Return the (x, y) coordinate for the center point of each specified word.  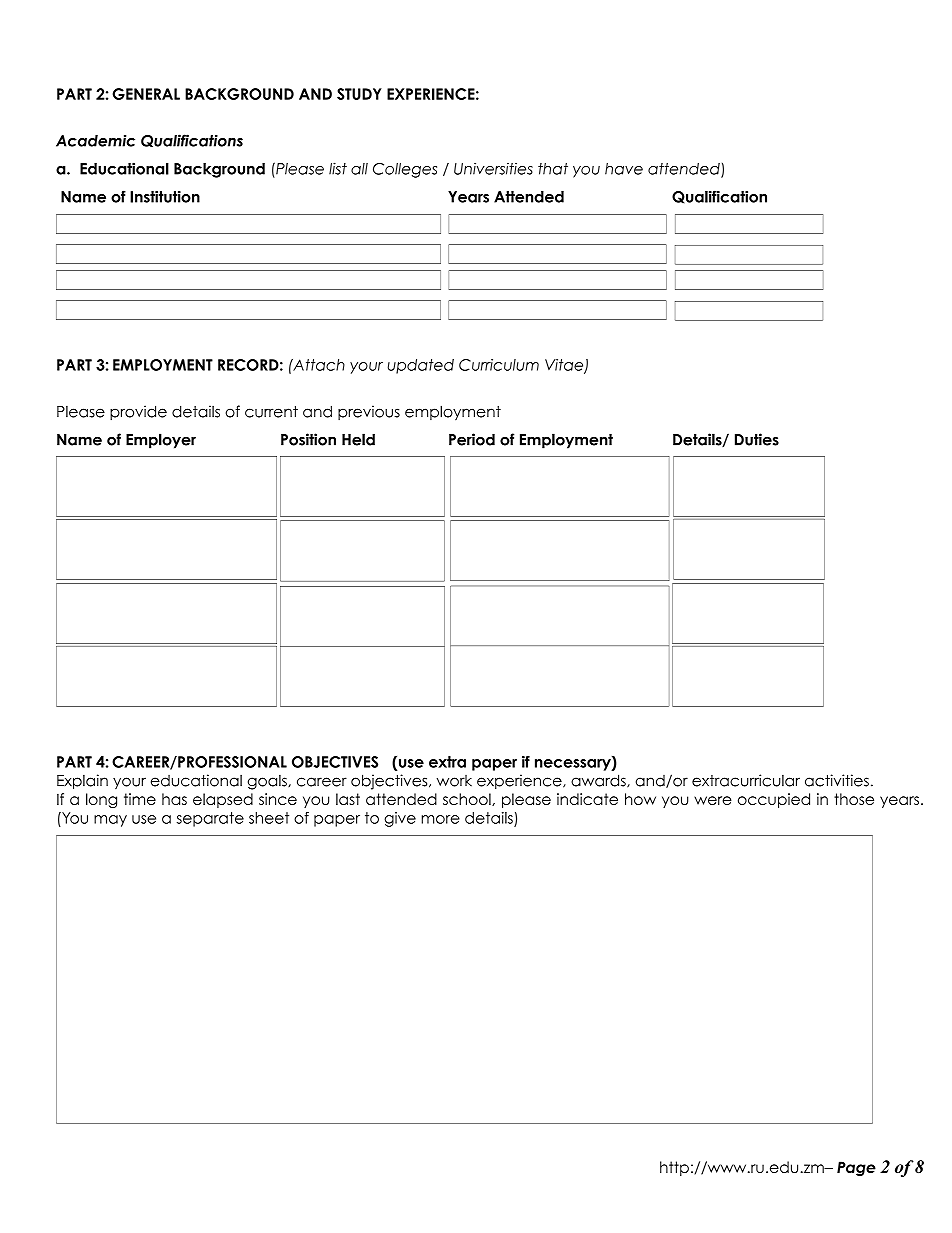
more (440, 819)
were (713, 800)
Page (856, 1168)
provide (138, 413)
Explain (82, 782)
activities (837, 780)
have (624, 169)
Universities (493, 168)
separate (210, 819)
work (454, 781)
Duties (757, 439)
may (110, 821)
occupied (774, 800)
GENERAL (146, 94)
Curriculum (499, 365)
